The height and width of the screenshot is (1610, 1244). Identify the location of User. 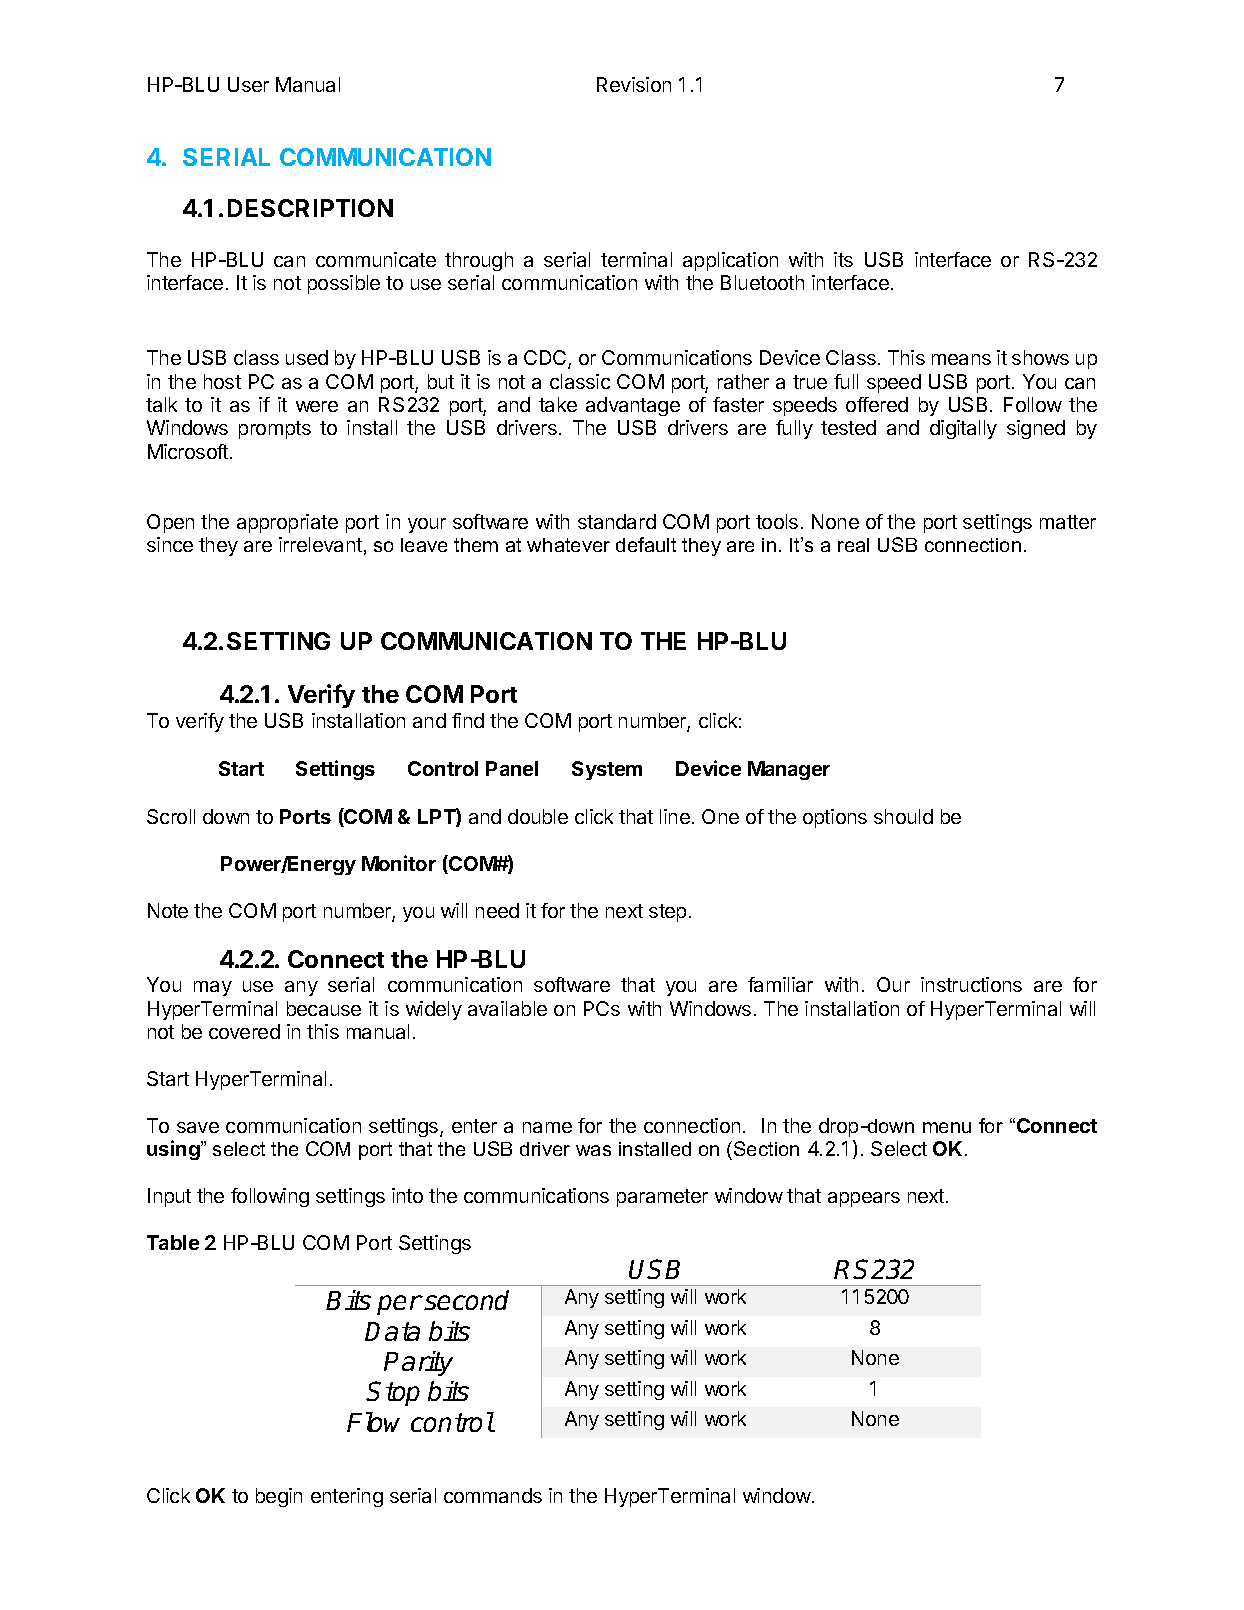
(248, 84).
